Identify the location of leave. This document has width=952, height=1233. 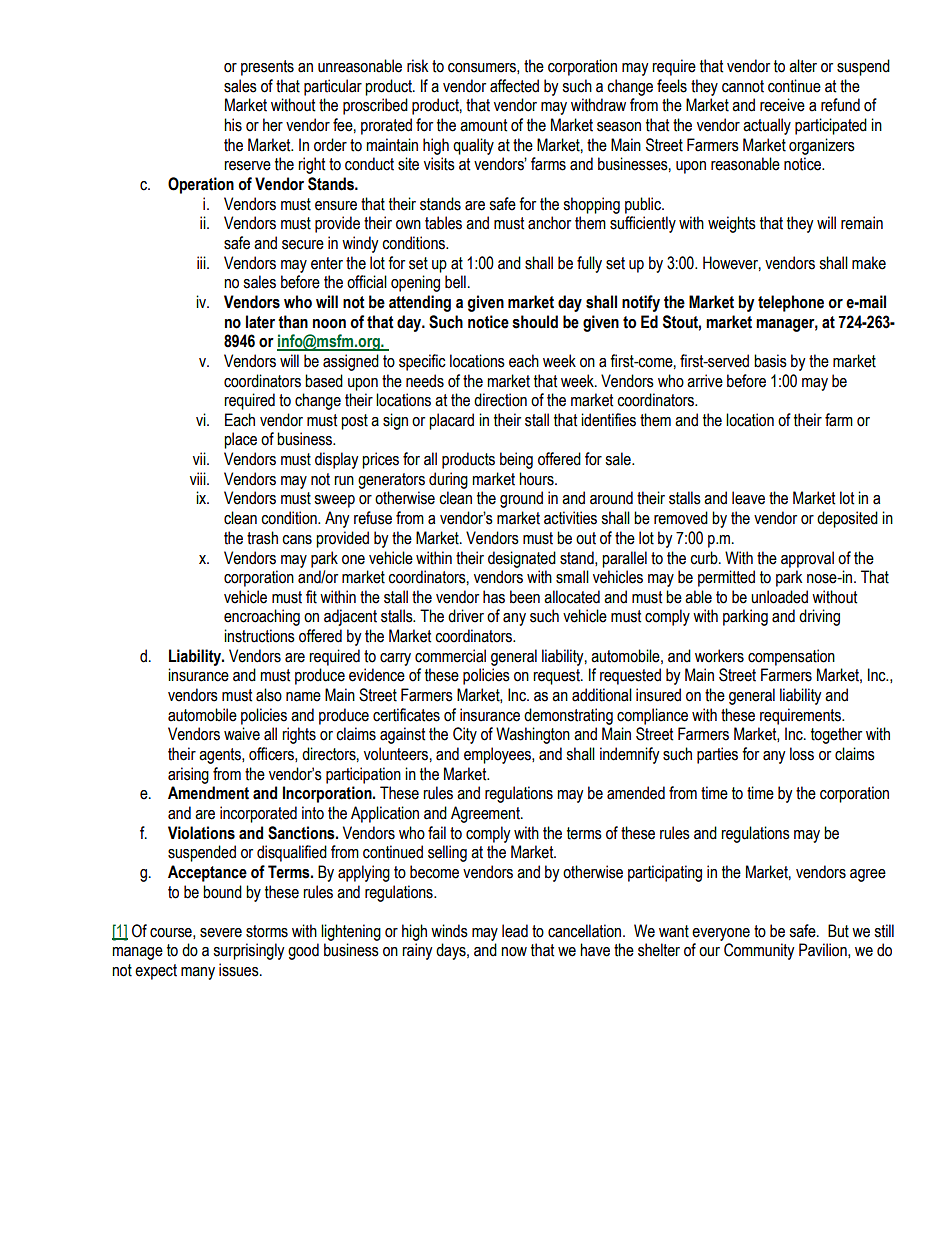
(748, 498).
